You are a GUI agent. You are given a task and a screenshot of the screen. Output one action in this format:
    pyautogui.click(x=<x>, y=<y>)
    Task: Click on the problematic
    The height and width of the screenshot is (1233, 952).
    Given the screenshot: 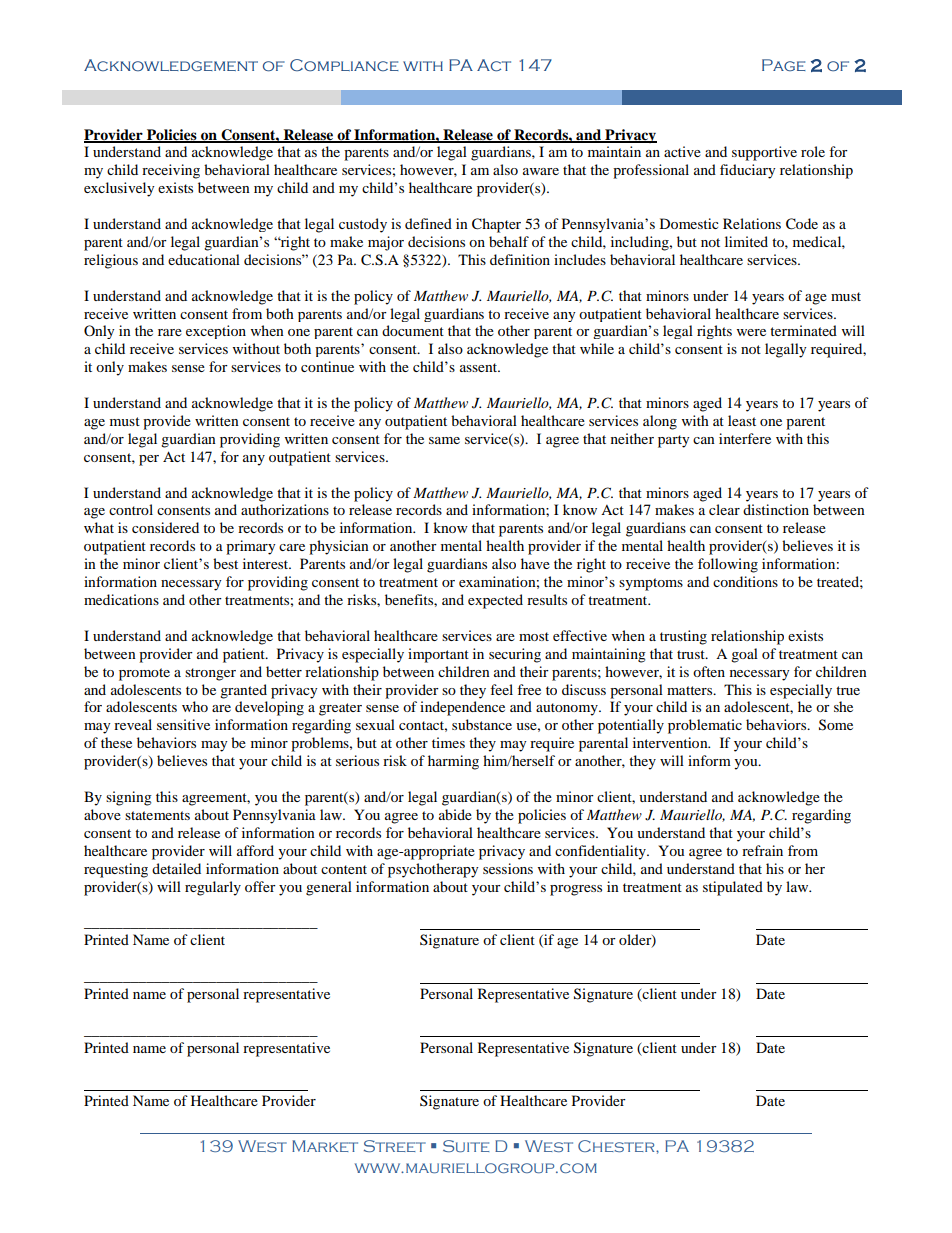 What is the action you would take?
    pyautogui.click(x=705, y=726)
